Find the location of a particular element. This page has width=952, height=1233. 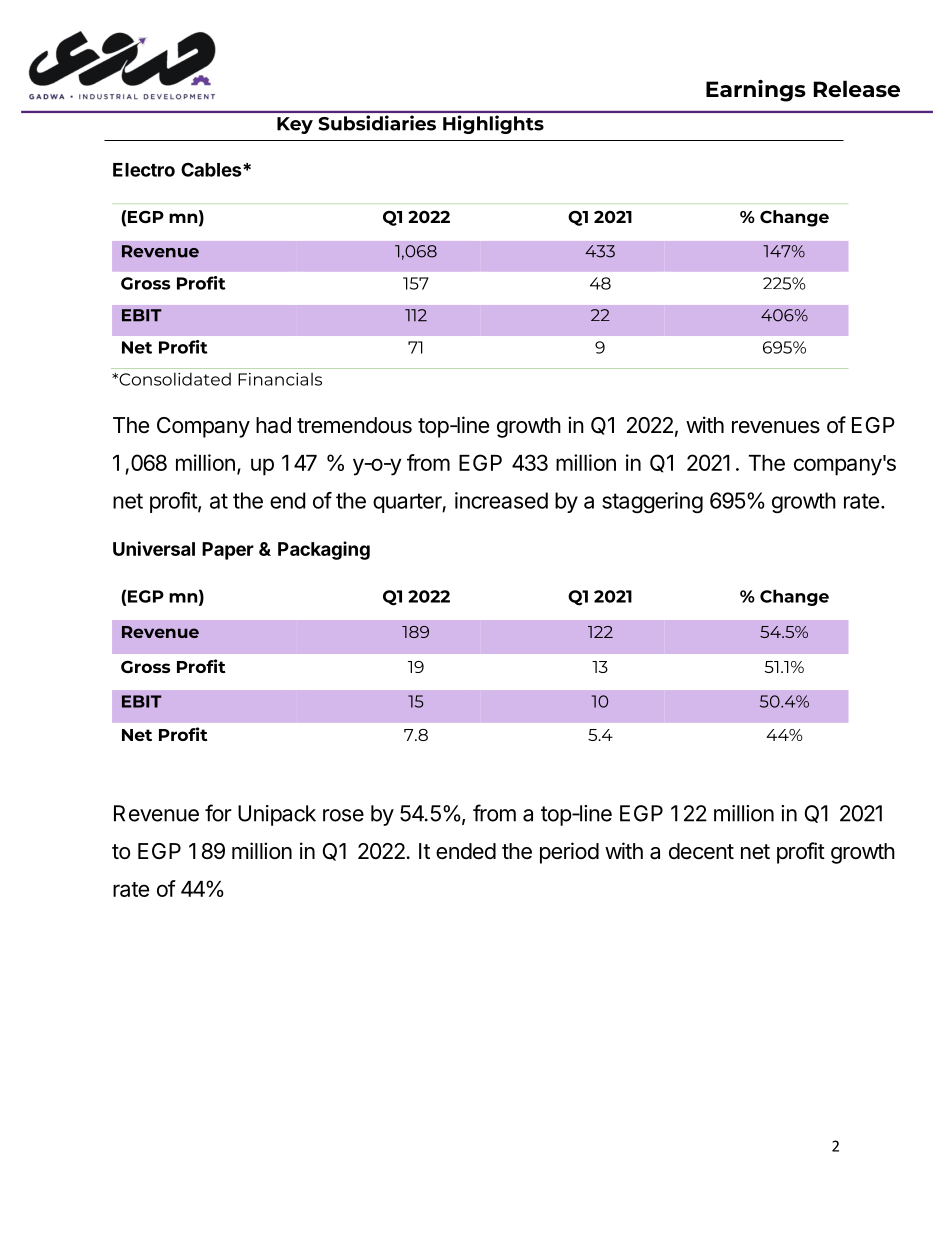

Release is located at coordinates (857, 88).
